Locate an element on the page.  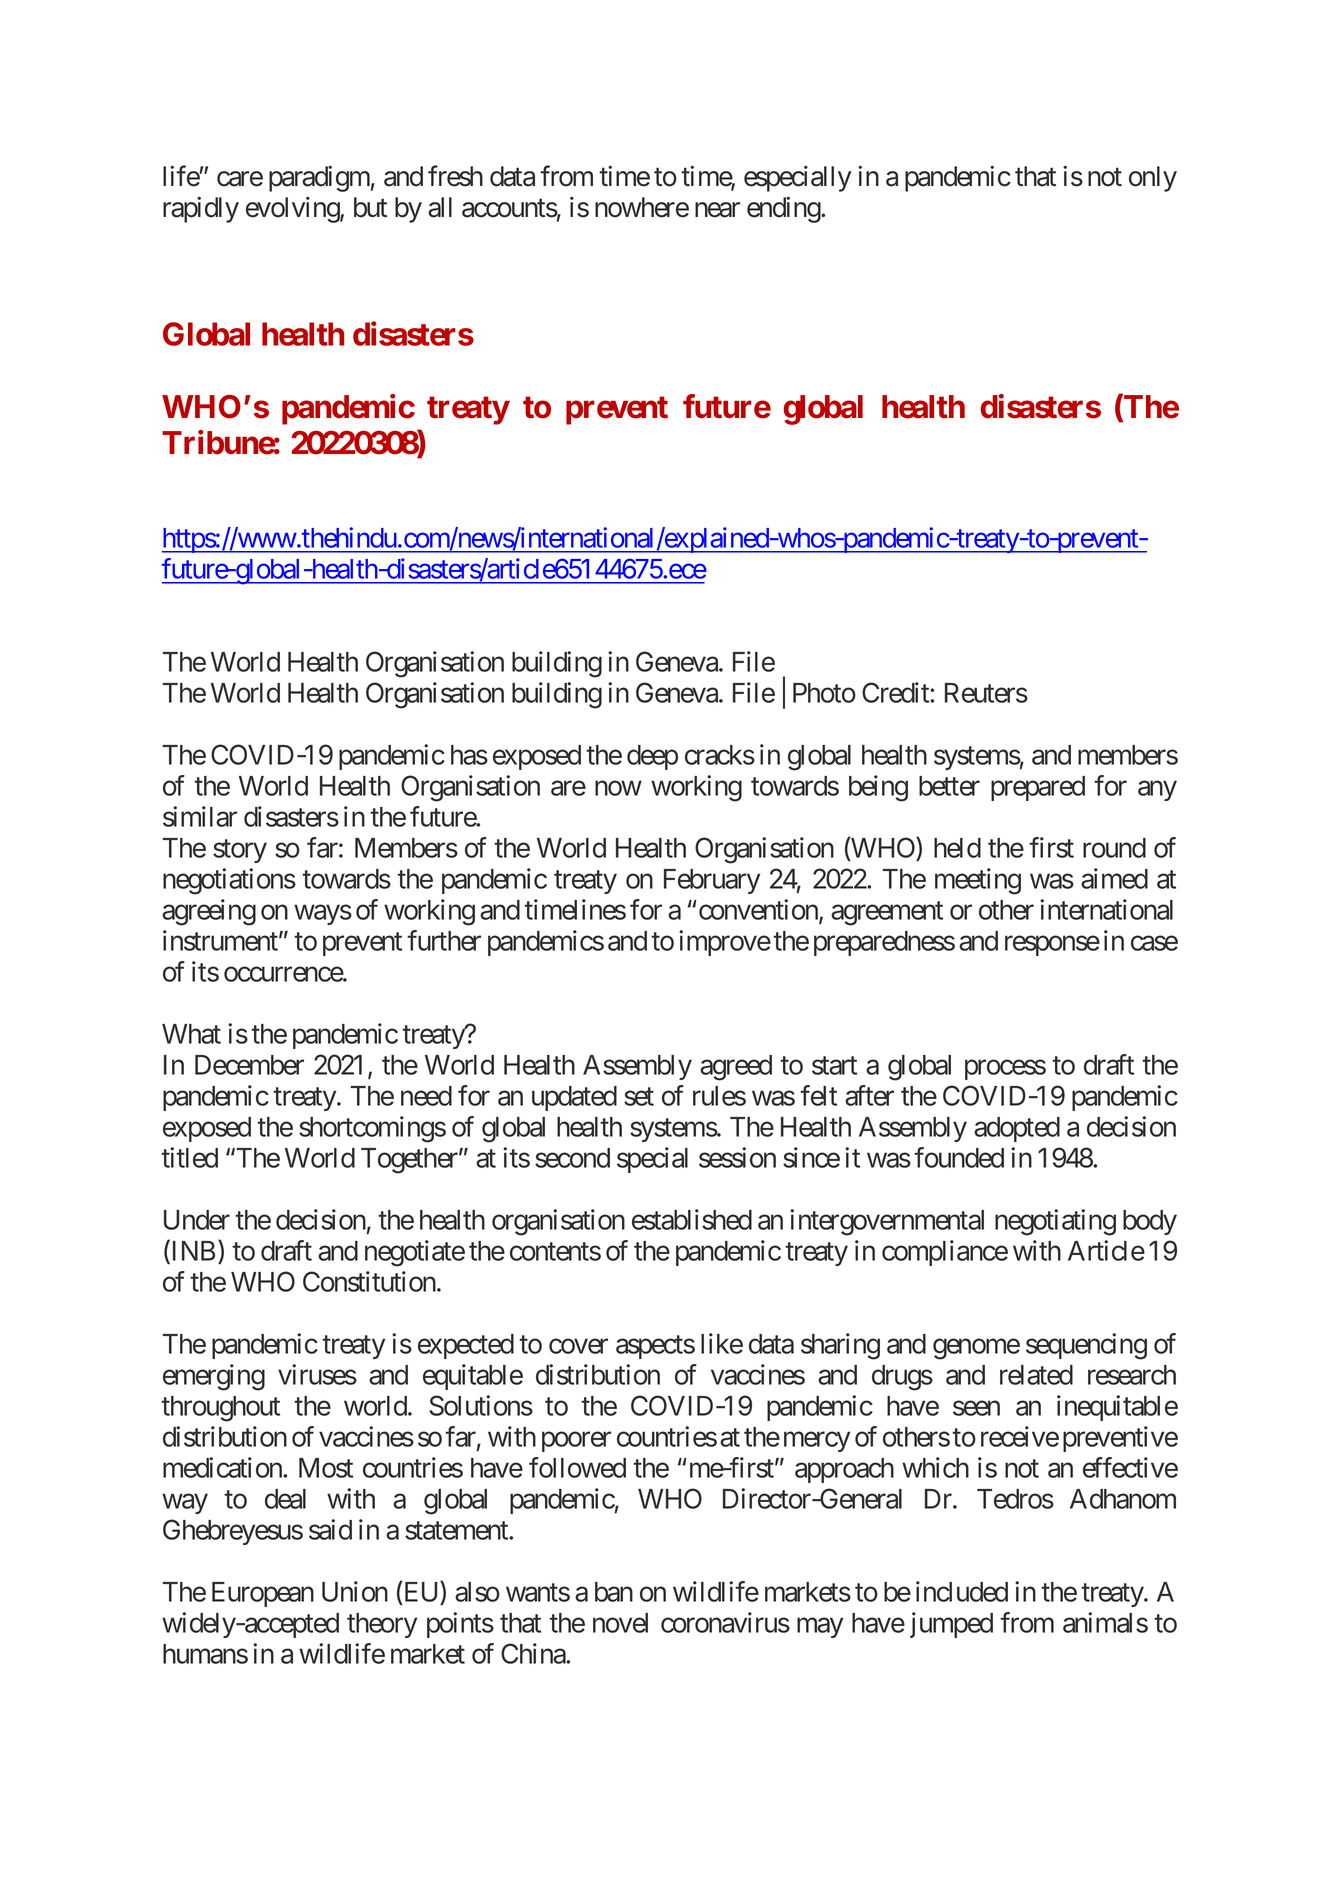
Credit is located at coordinates (896, 692).
